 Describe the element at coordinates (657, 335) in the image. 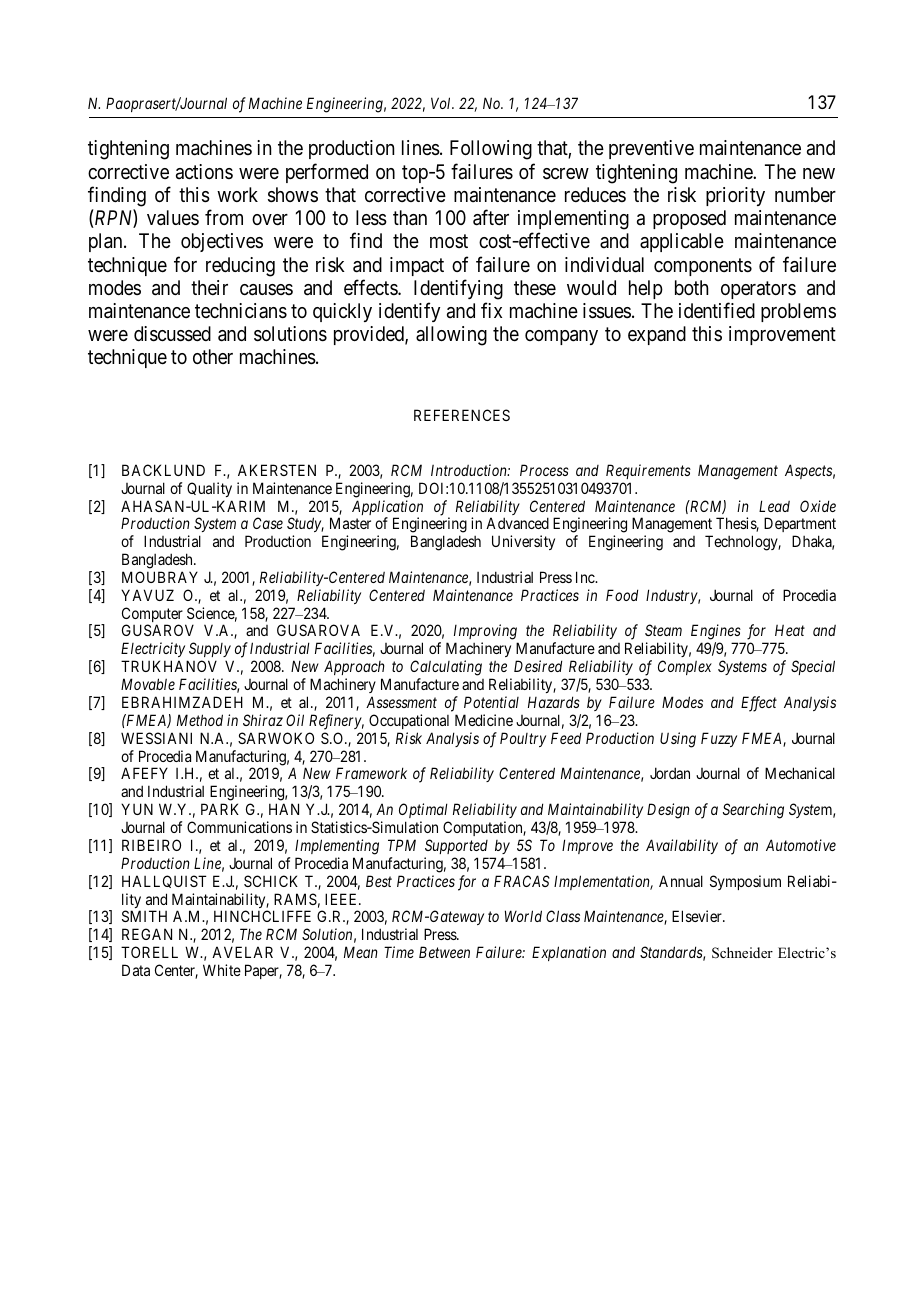

I see `expand` at that location.
